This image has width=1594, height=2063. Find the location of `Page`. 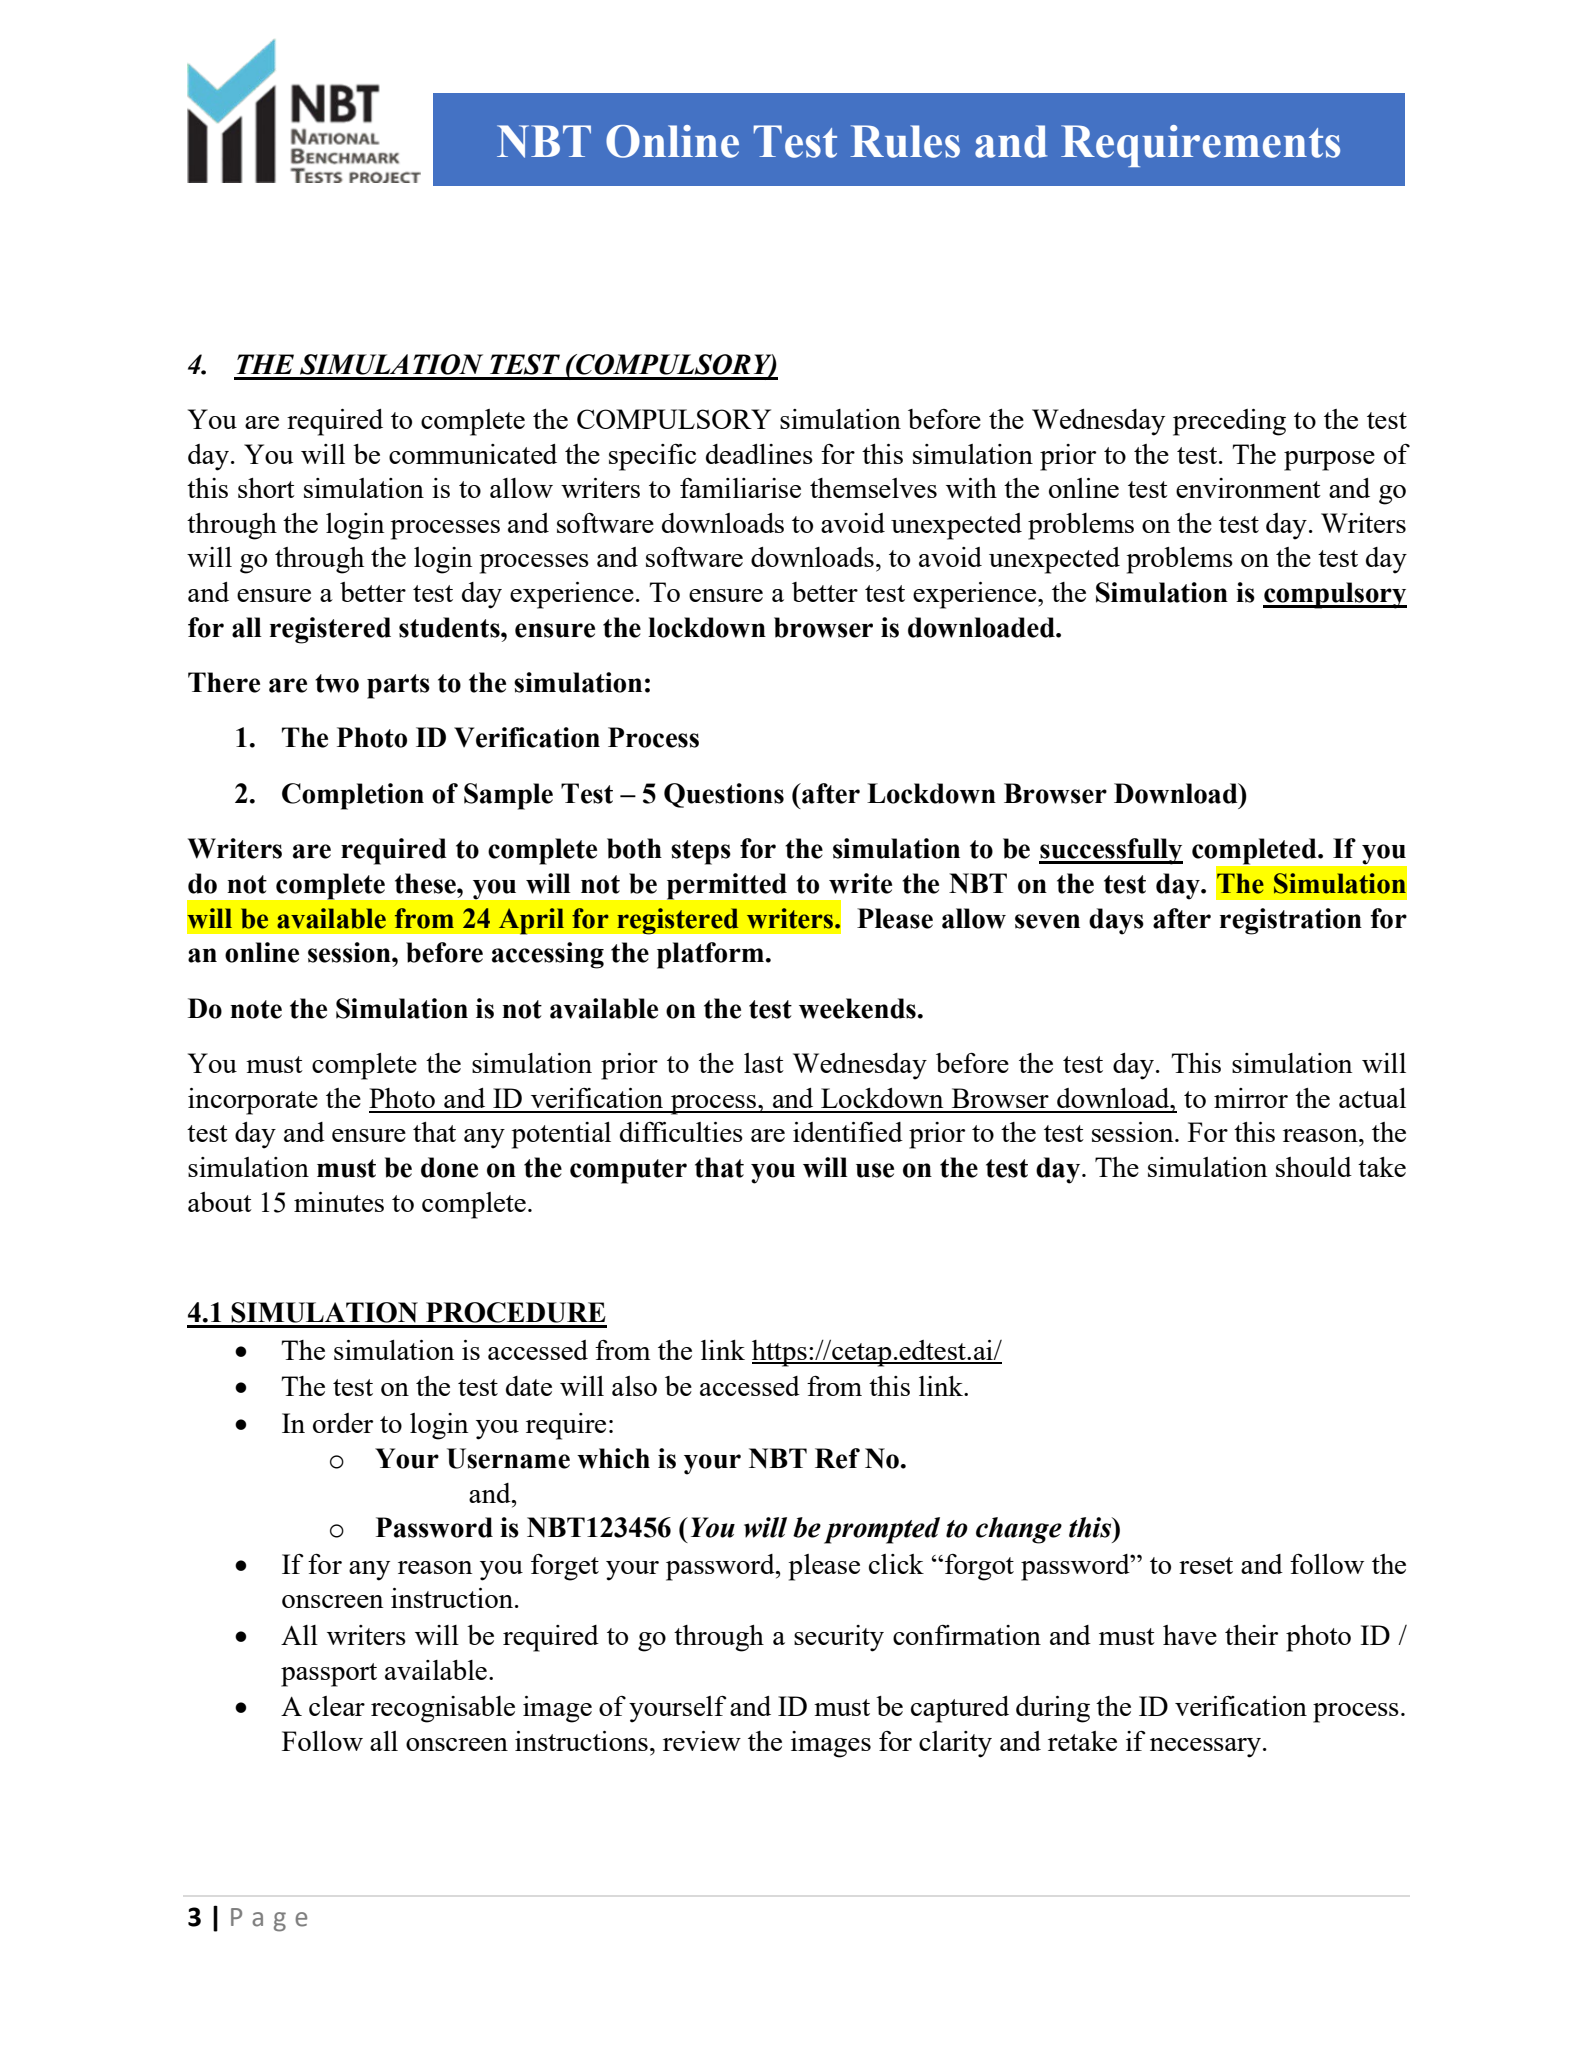

Page is located at coordinates (269, 1920).
